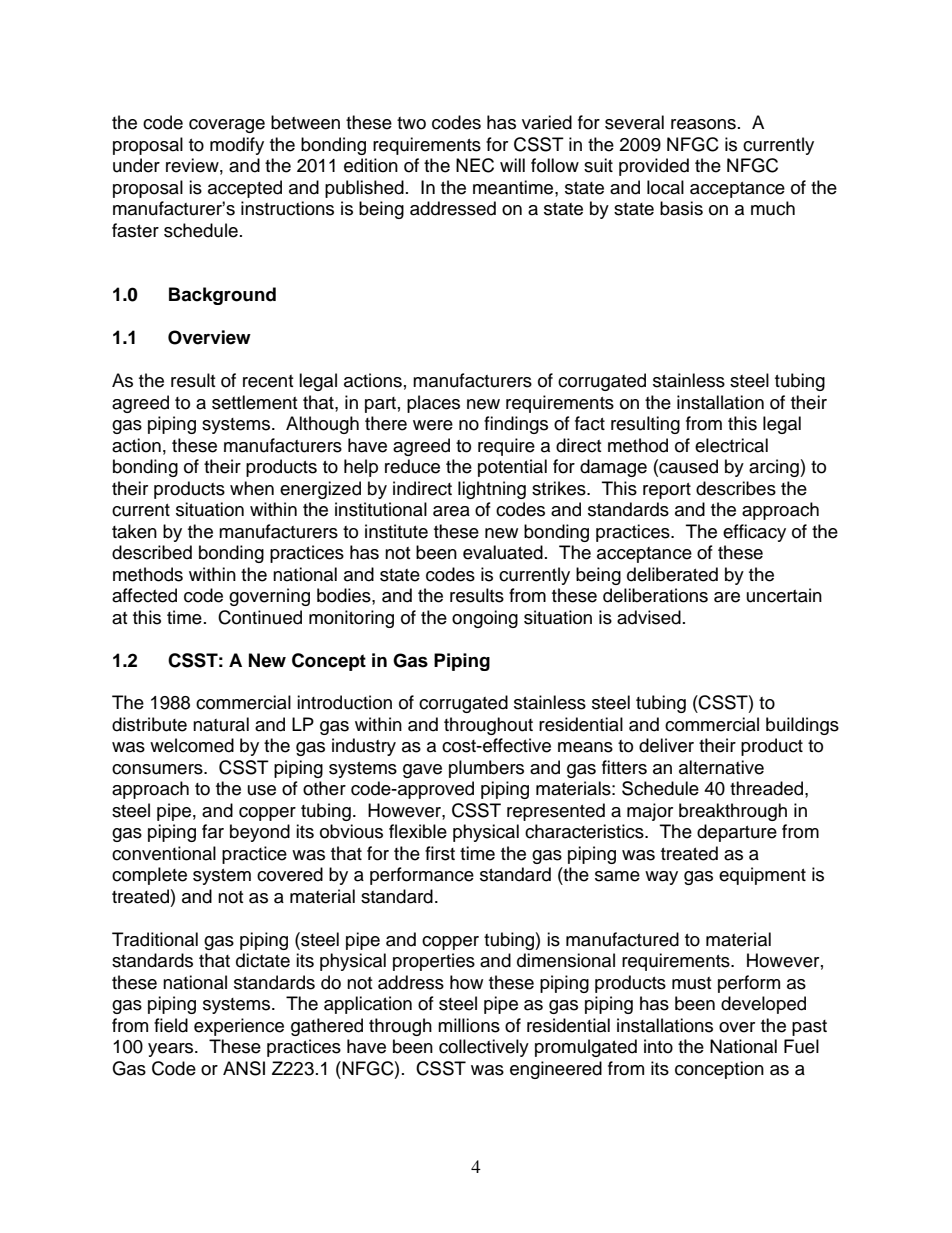  I want to click on far, so click(213, 831).
